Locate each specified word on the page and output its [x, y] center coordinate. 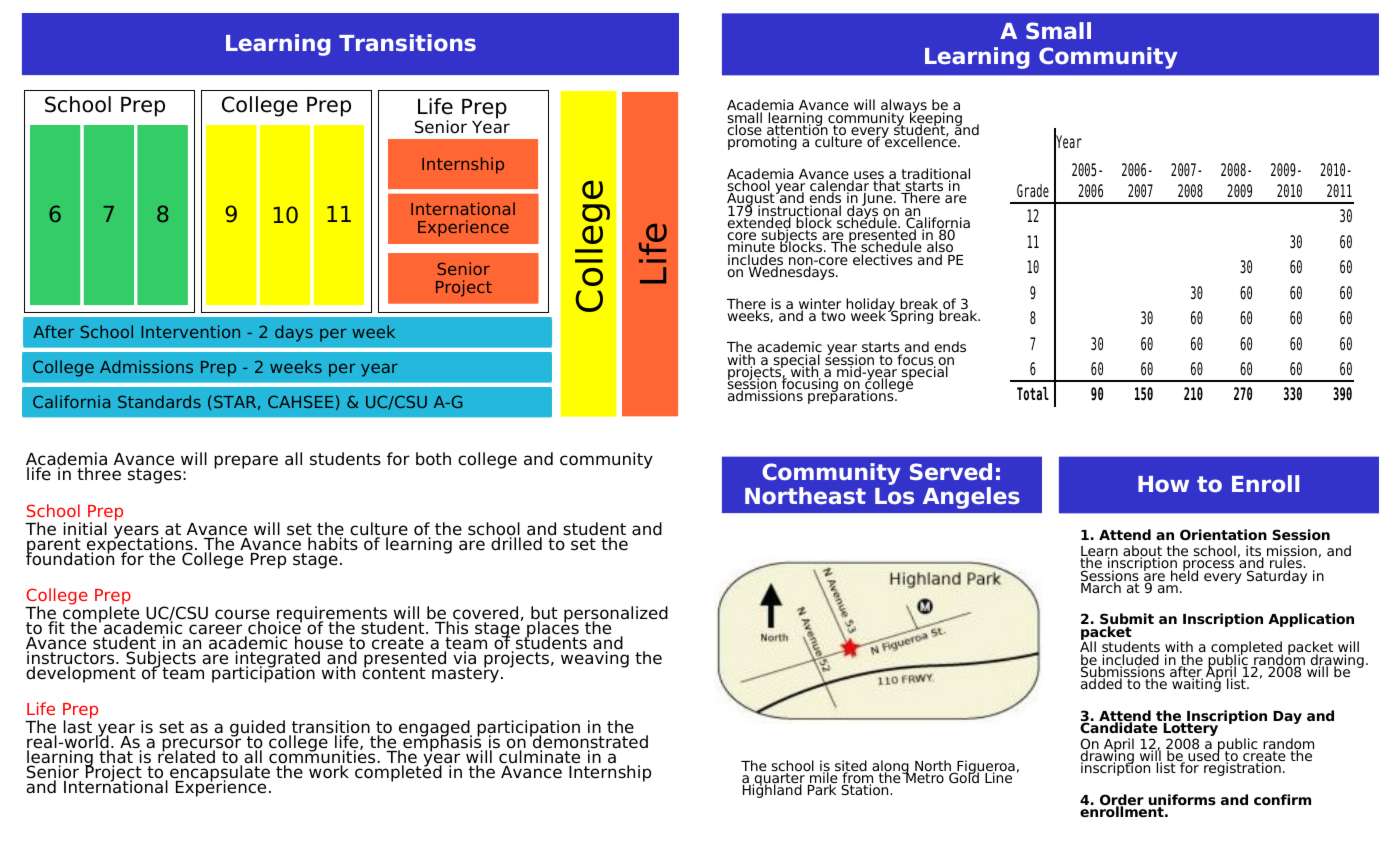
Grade [1033, 191]
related [186, 756]
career [215, 629]
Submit [1127, 620]
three [99, 473]
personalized [615, 616]
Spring [911, 316]
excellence [921, 141]
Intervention [190, 331]
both [433, 459]
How [1163, 484]
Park [822, 789]
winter [820, 305]
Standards [159, 401]
